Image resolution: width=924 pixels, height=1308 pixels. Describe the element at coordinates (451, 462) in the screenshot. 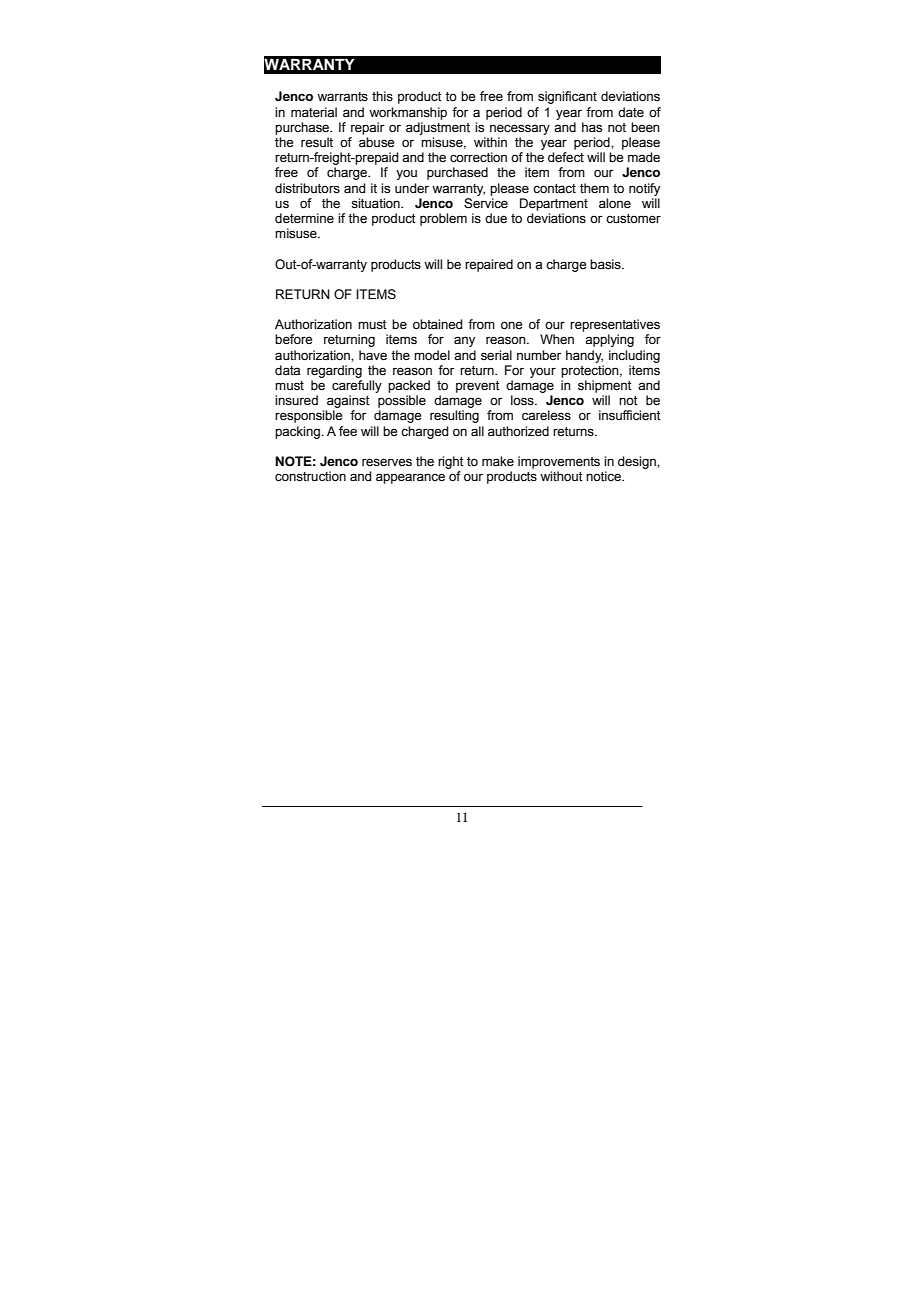

I see `right` at that location.
